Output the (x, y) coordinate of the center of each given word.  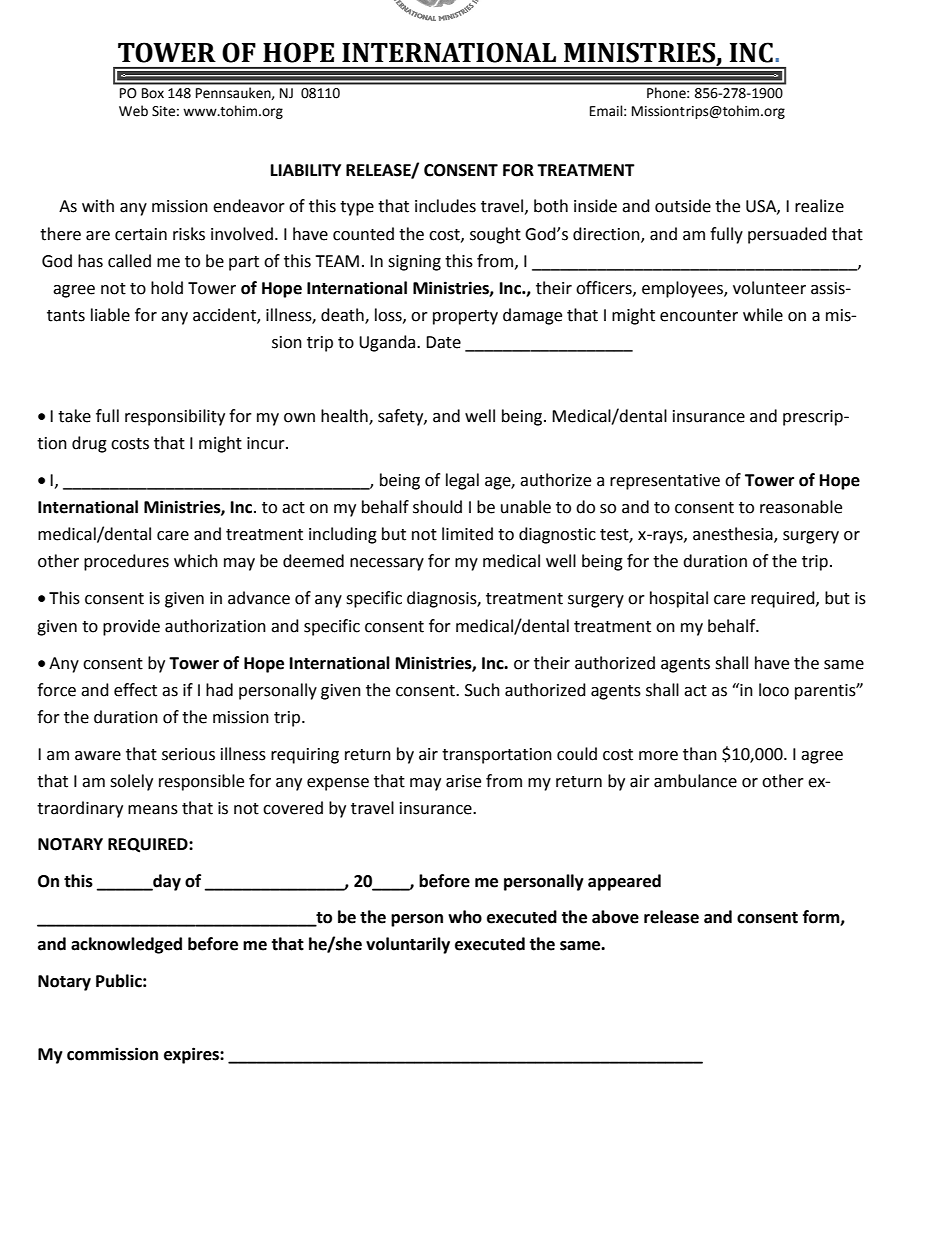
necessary (387, 564)
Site (163, 111)
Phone (667, 93)
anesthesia (734, 535)
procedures (126, 562)
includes (445, 206)
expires (192, 1055)
